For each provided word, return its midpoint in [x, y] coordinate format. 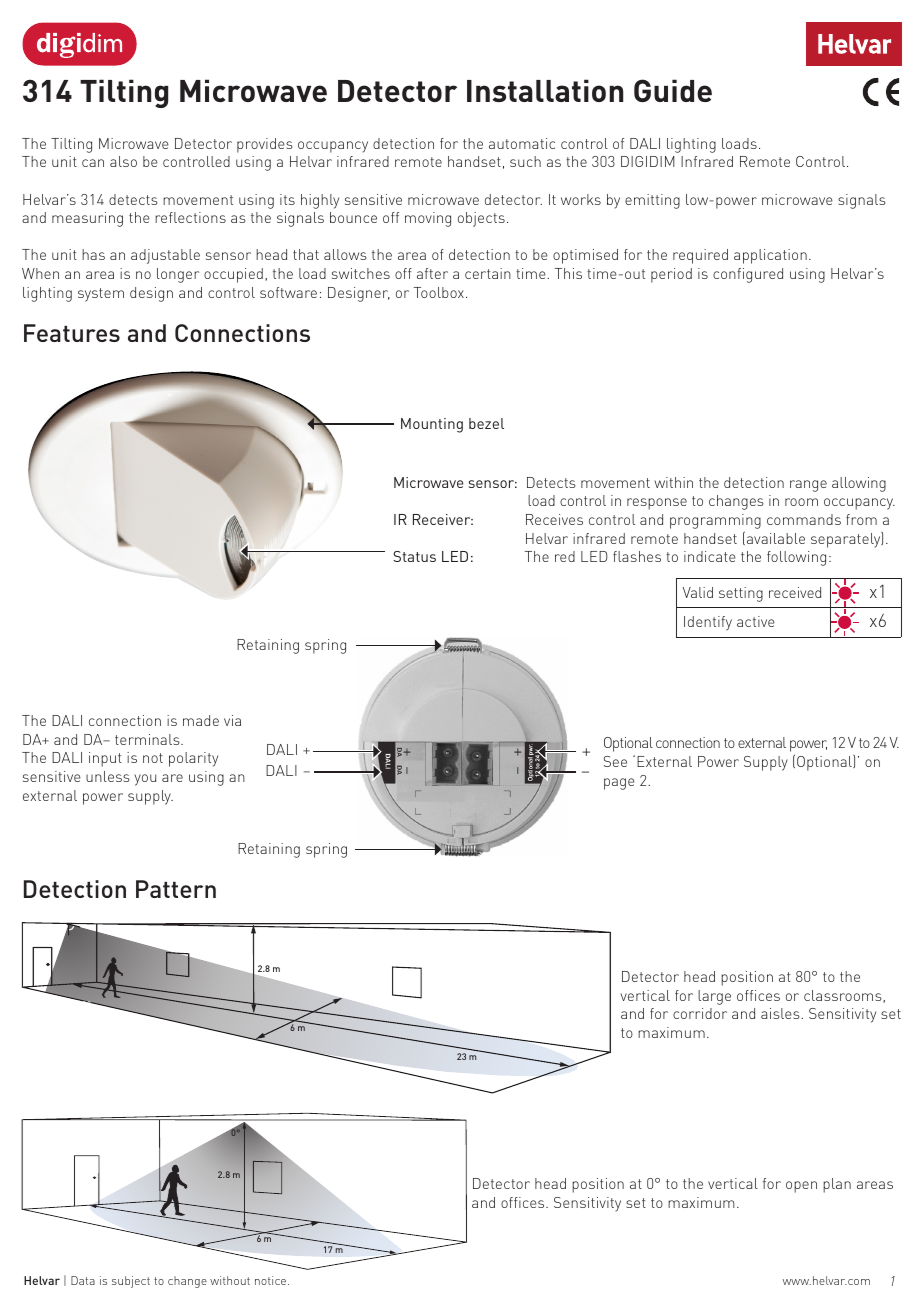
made [201, 720]
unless [108, 776]
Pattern [176, 889]
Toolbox [439, 292]
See [615, 761]
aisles [781, 1013]
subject [131, 1282]
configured [748, 275]
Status [414, 556]
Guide [673, 90]
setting [741, 594]
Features [72, 333]
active [756, 621]
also [123, 161]
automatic [522, 143]
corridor [700, 1013]
